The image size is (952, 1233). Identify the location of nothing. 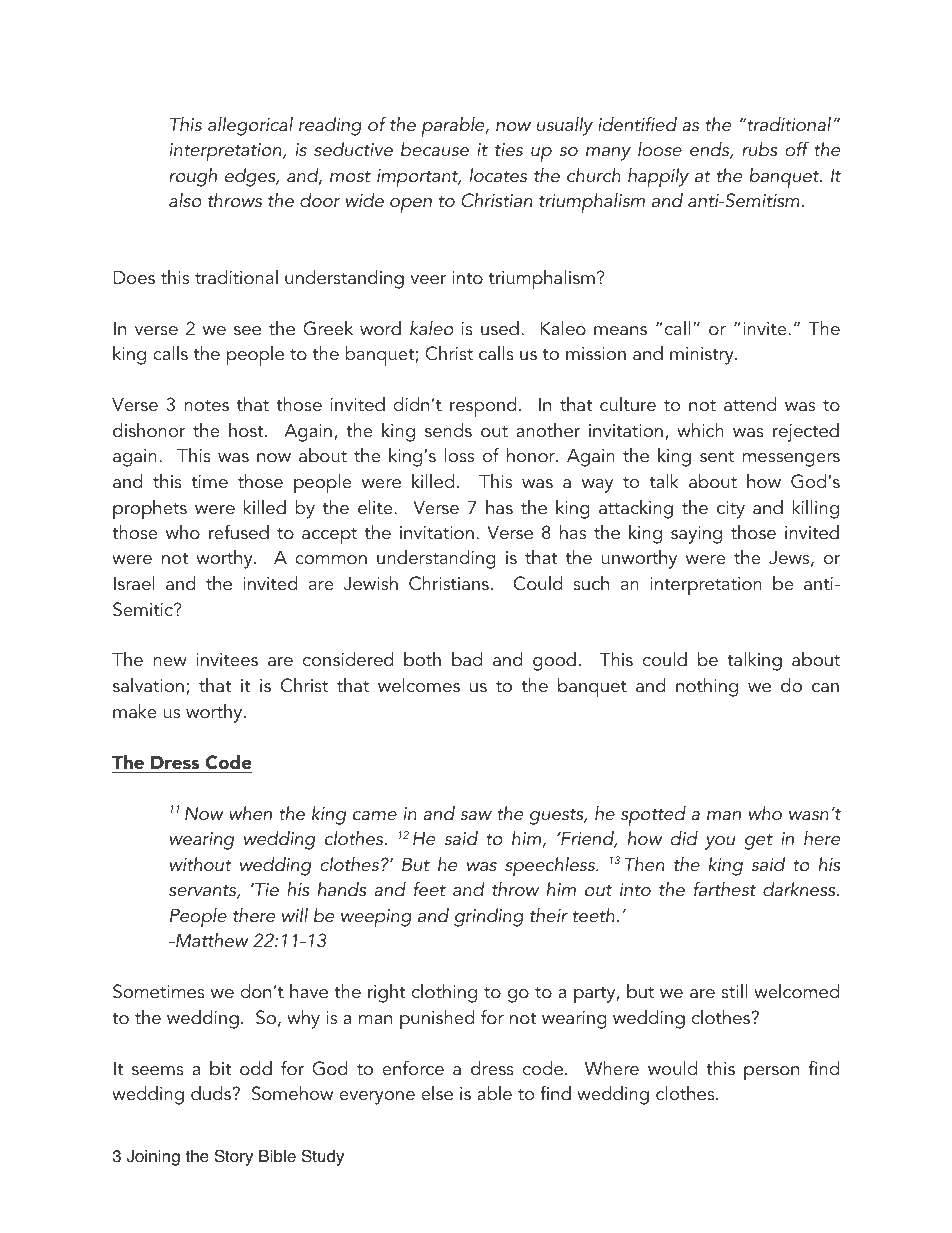
(707, 687).
